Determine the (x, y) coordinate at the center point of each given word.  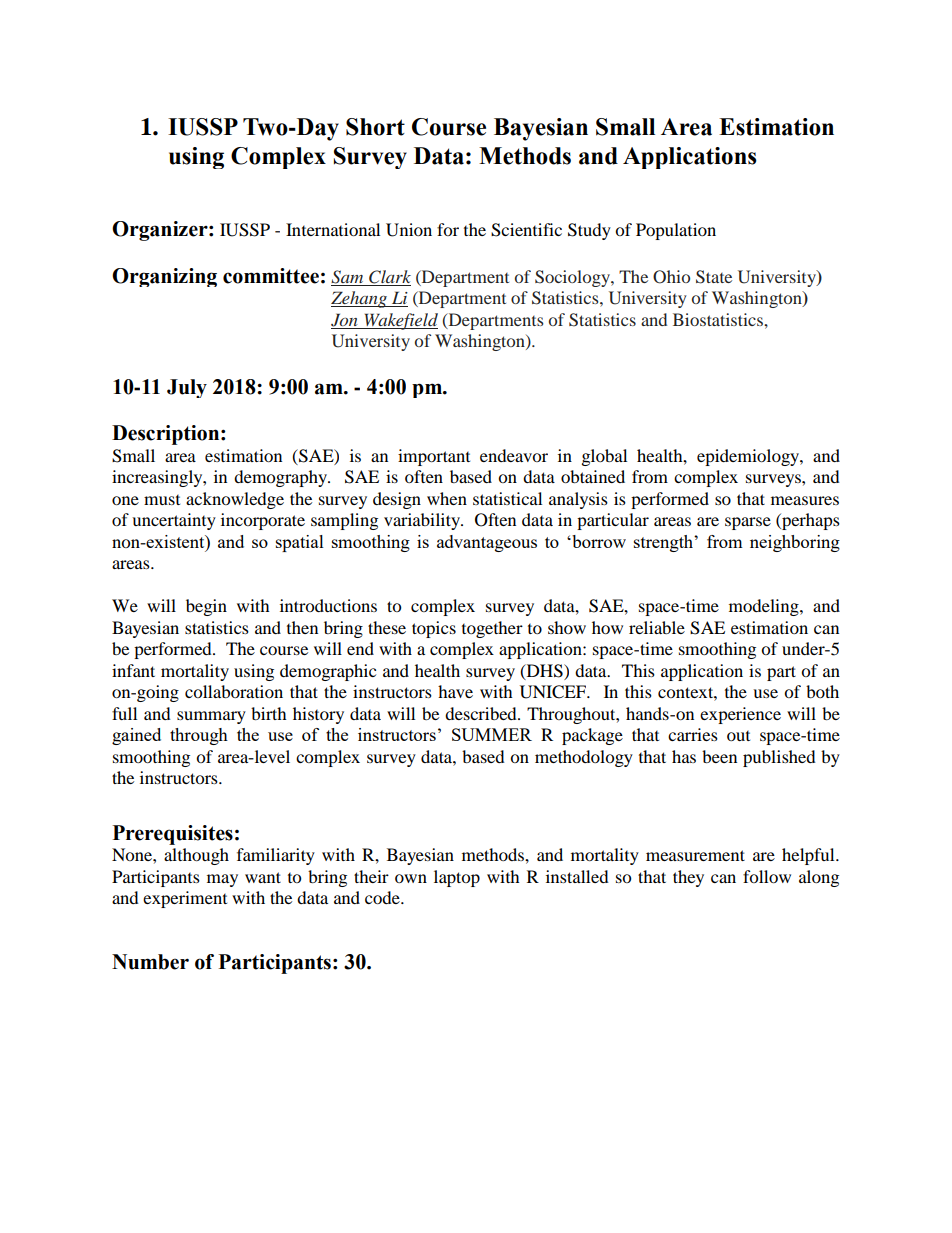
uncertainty (174, 521)
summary (211, 717)
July (187, 388)
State (714, 277)
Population (676, 231)
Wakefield (400, 321)
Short (375, 127)
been (719, 756)
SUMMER (492, 734)
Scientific (526, 230)
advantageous (487, 543)
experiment (185, 899)
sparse (748, 523)
